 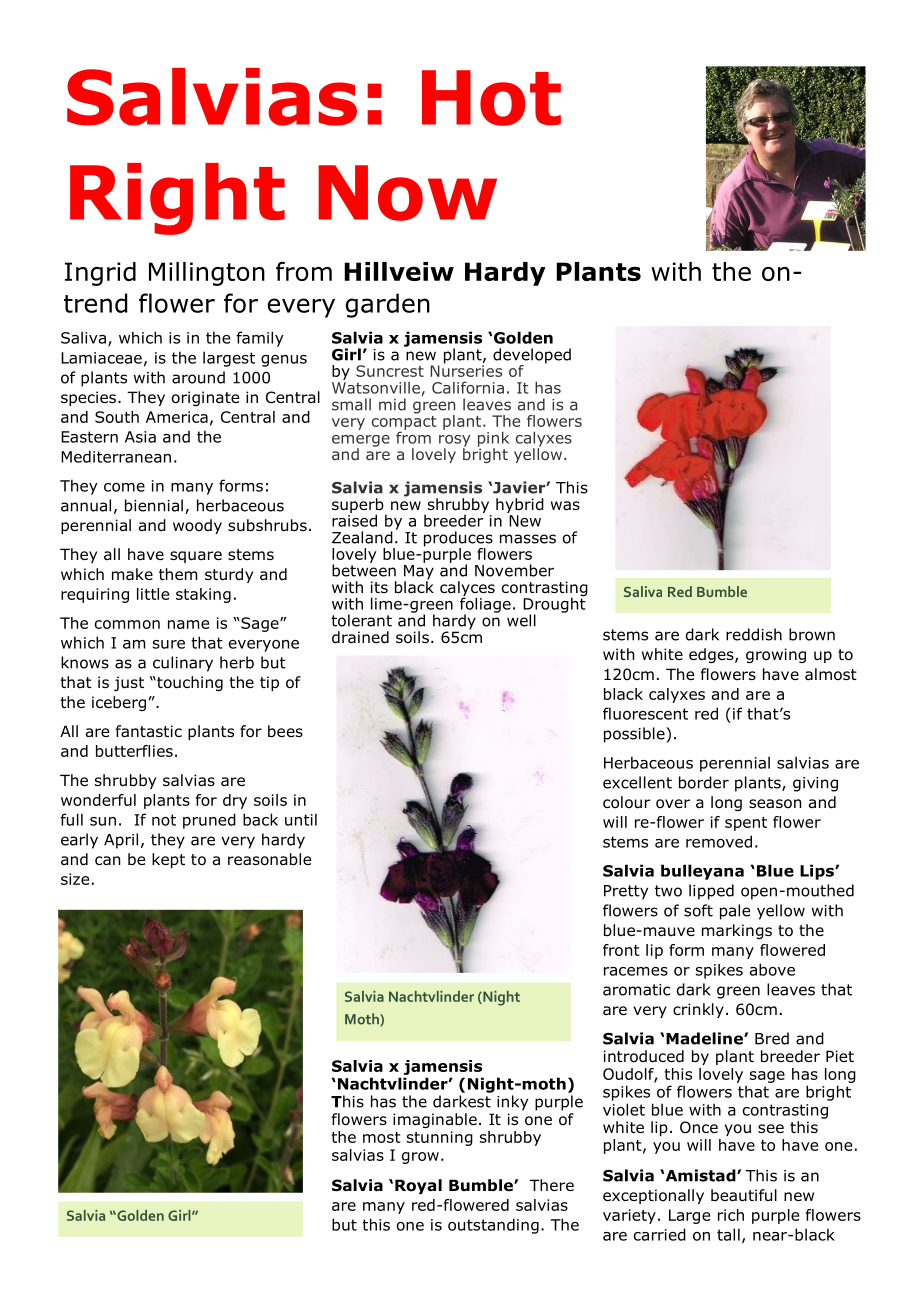 I want to click on until, so click(x=301, y=819).
